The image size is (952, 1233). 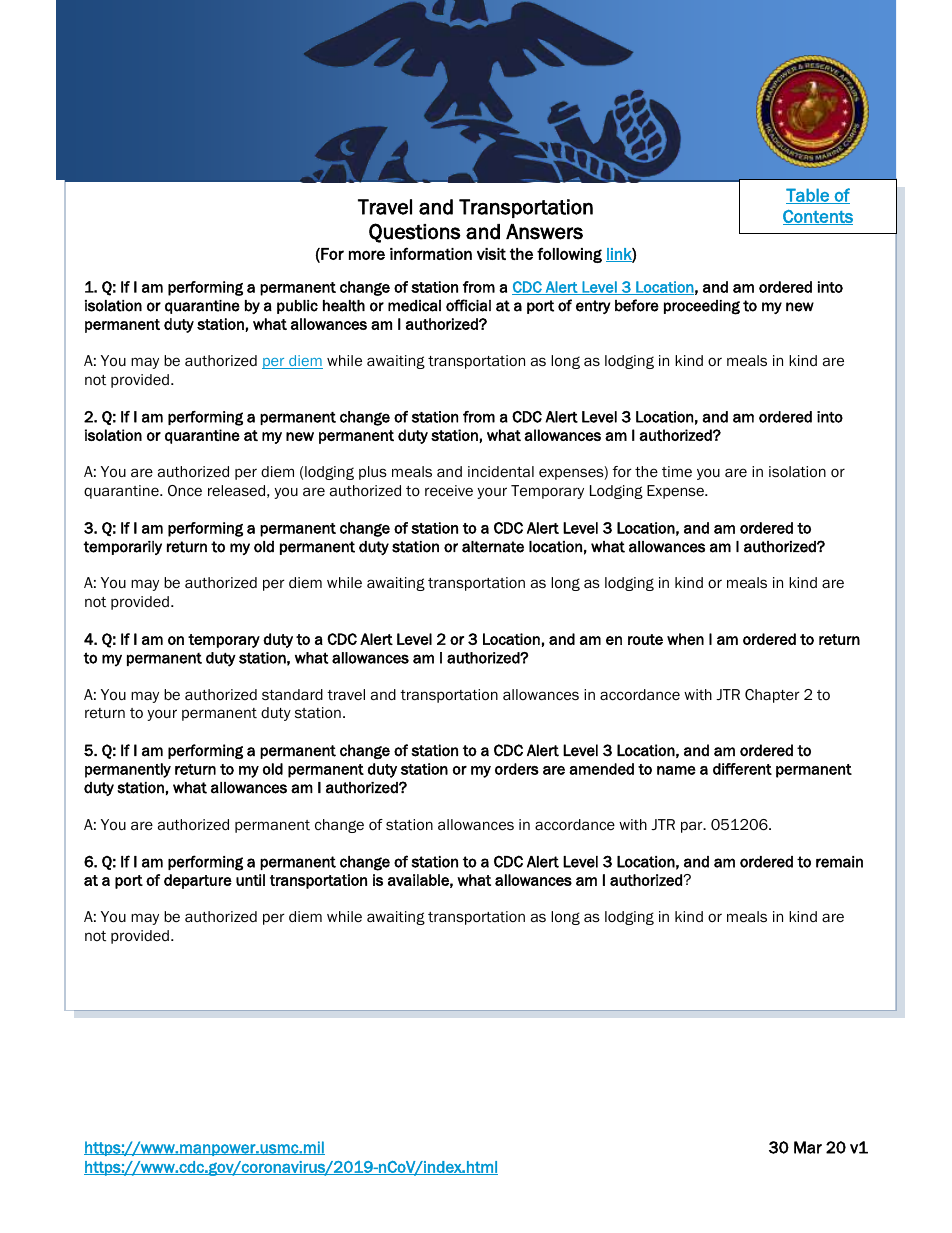 I want to click on remain, so click(x=839, y=862).
